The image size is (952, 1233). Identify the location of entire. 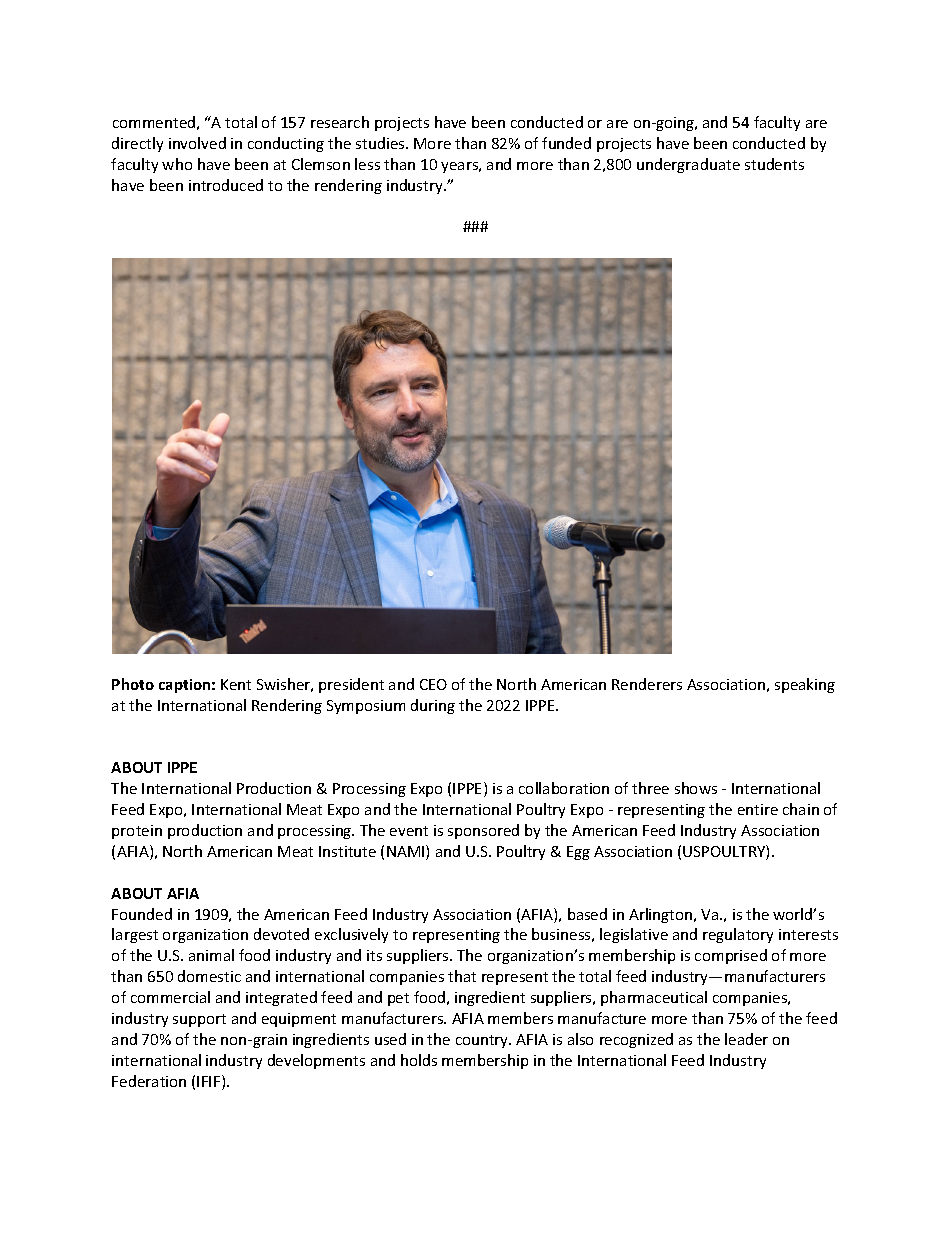
(758, 809).
